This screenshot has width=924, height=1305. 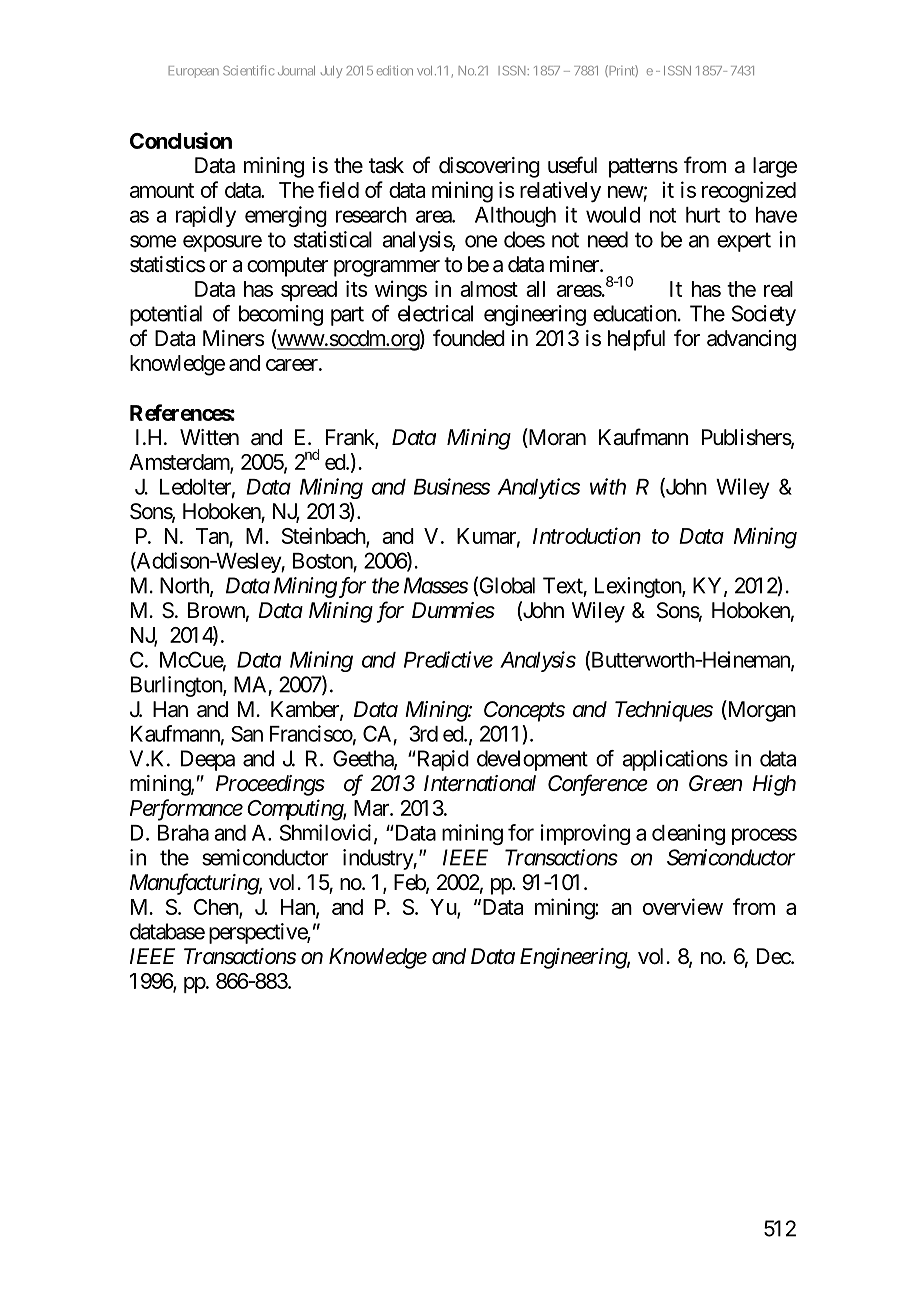 What do you see at coordinates (217, 908) in the screenshot?
I see `Chen` at bounding box center [217, 908].
